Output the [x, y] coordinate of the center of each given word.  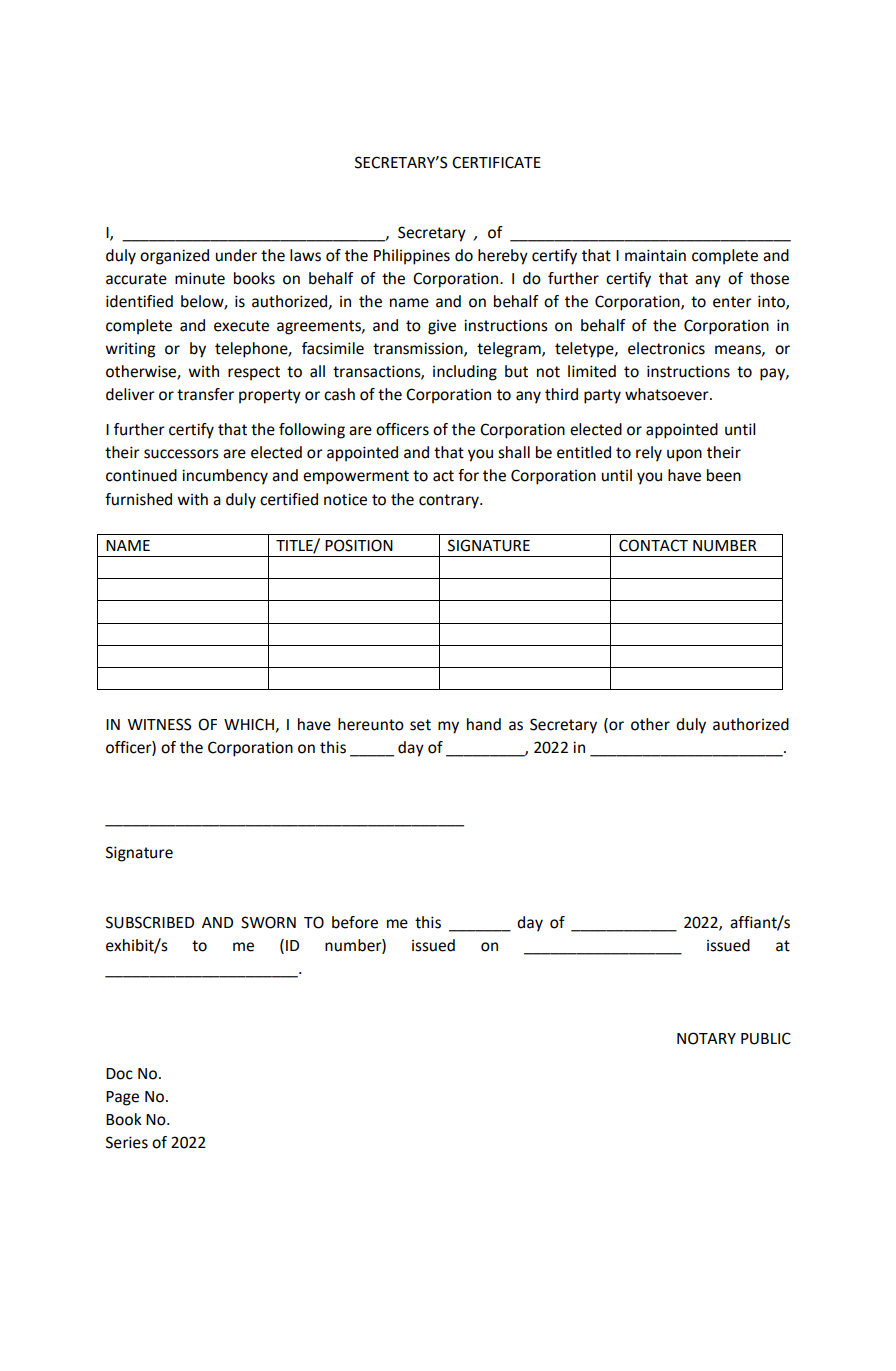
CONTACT [653, 545]
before [355, 922]
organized [174, 257]
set [420, 725]
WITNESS [159, 724]
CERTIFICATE [496, 162]
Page [122, 1098]
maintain [655, 255]
